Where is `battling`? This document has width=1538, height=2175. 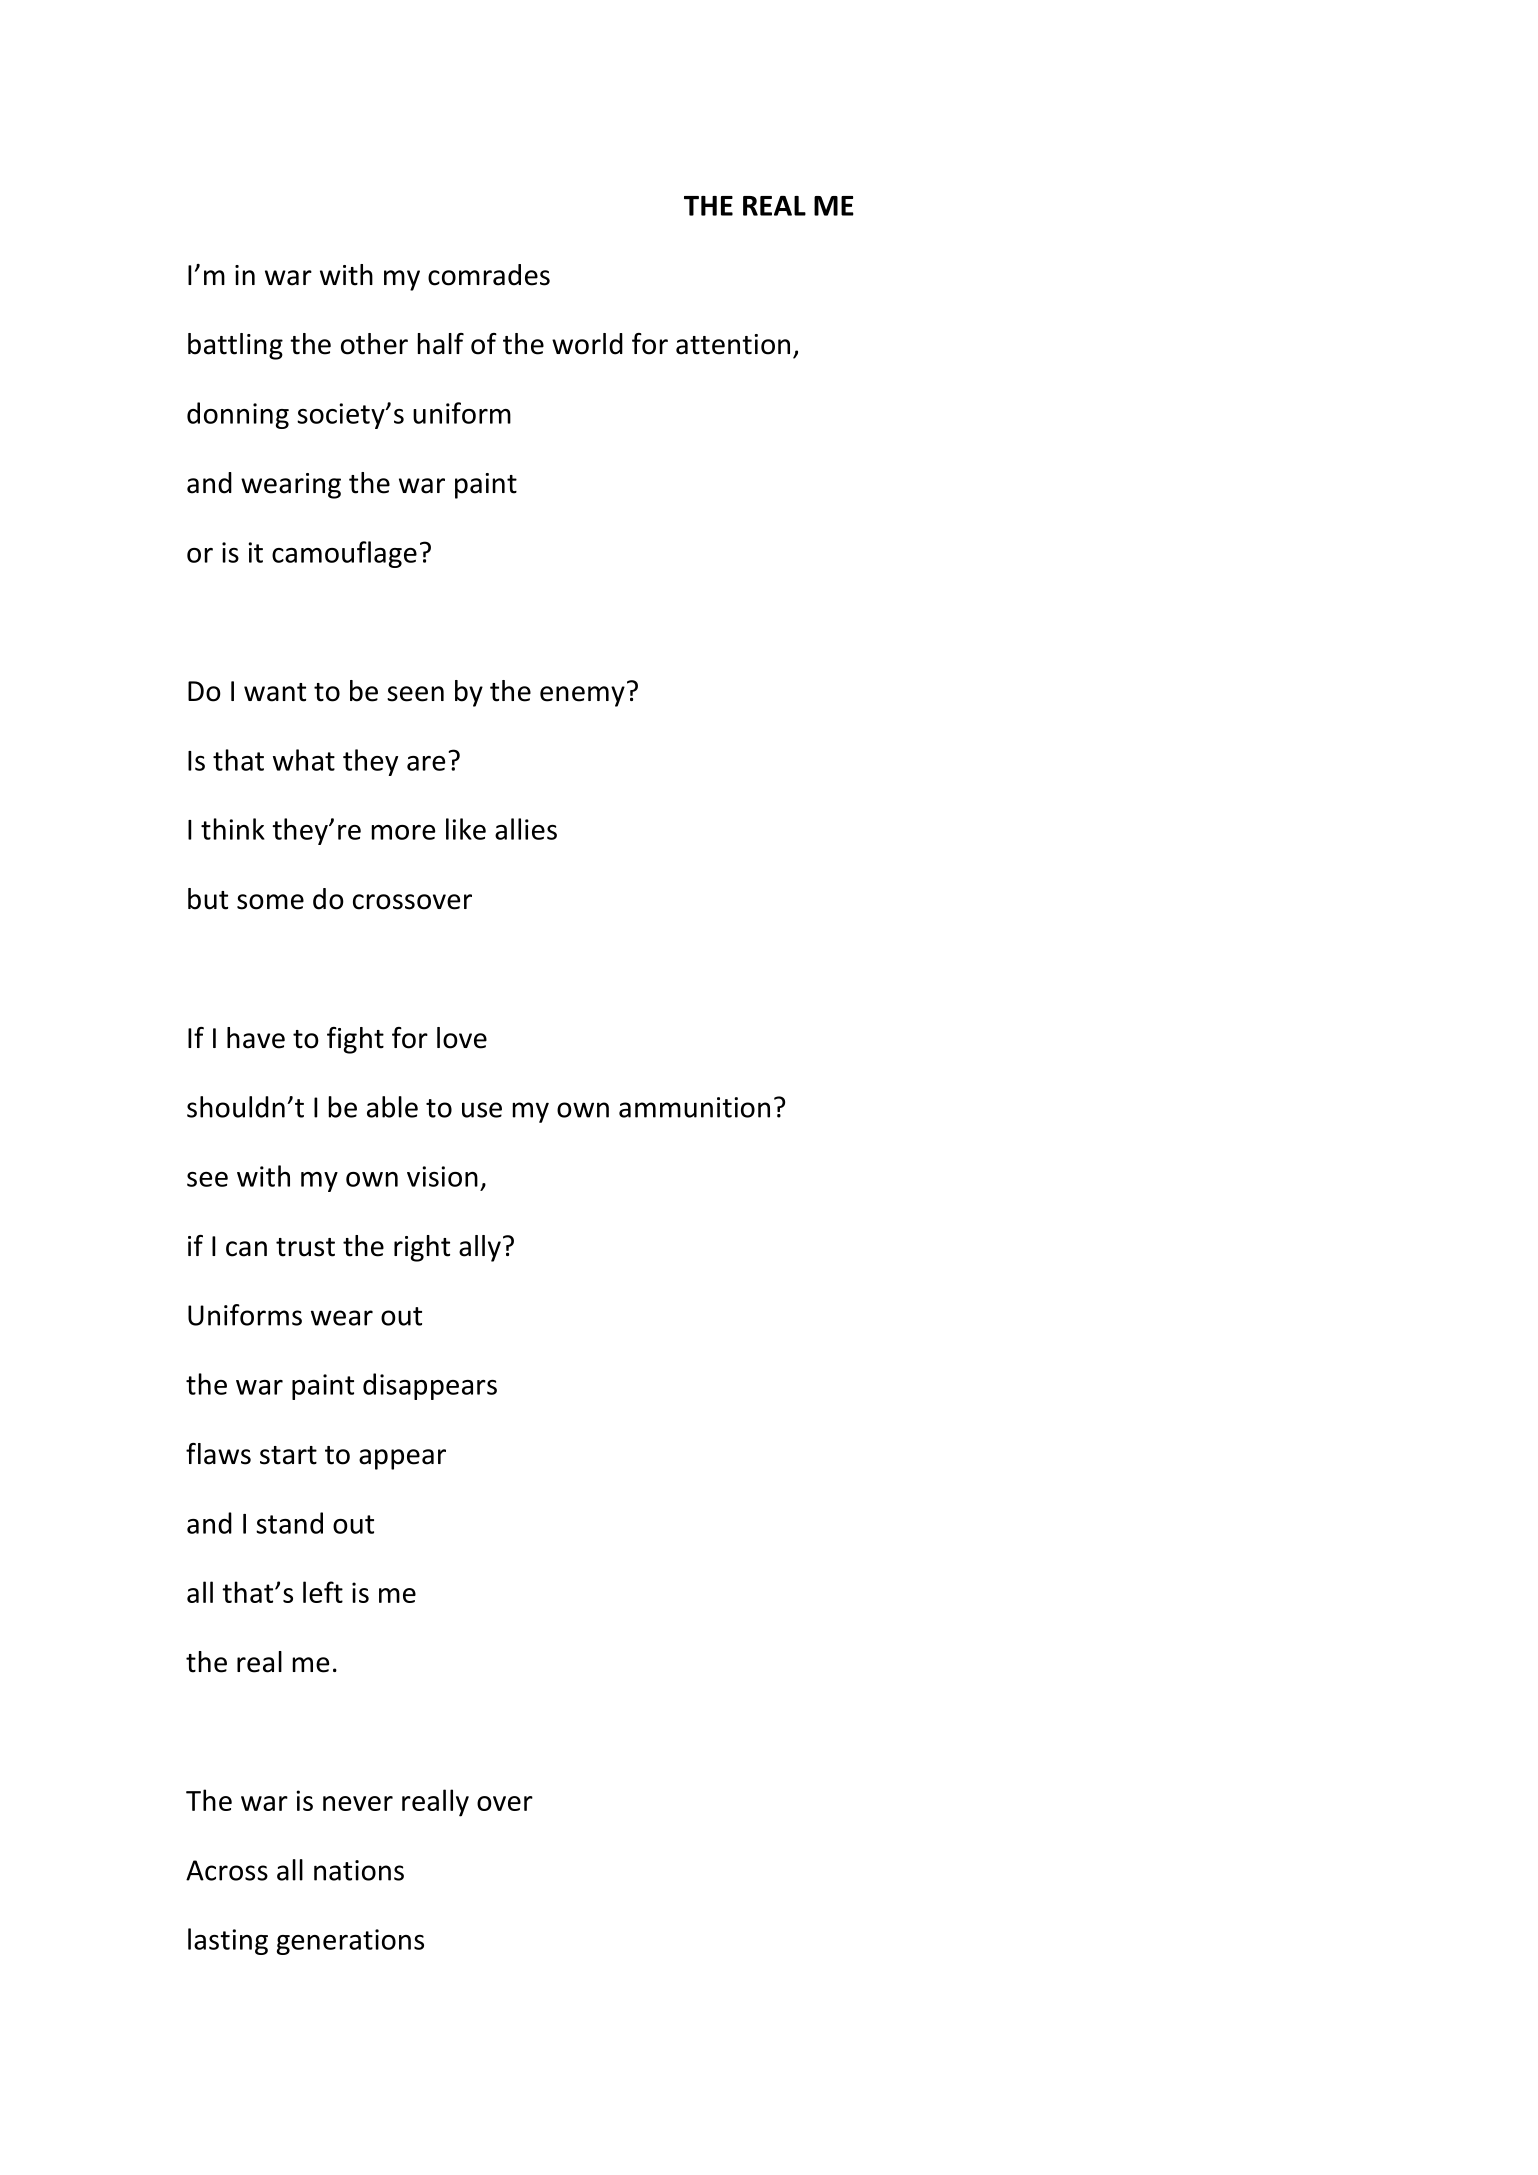
battling is located at coordinates (235, 346).
